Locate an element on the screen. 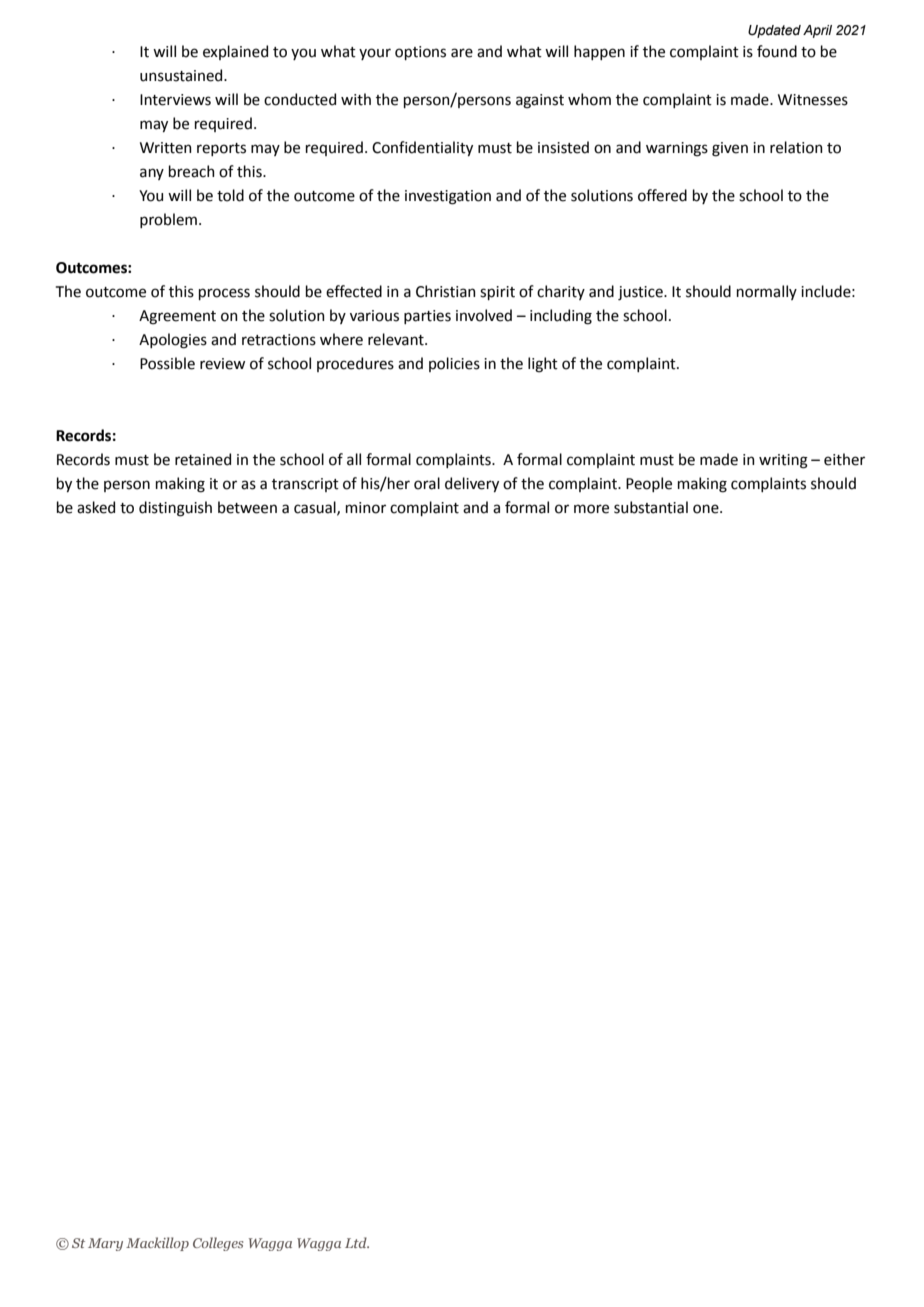 This screenshot has height=1307, width=924. policies is located at coordinates (454, 364).
